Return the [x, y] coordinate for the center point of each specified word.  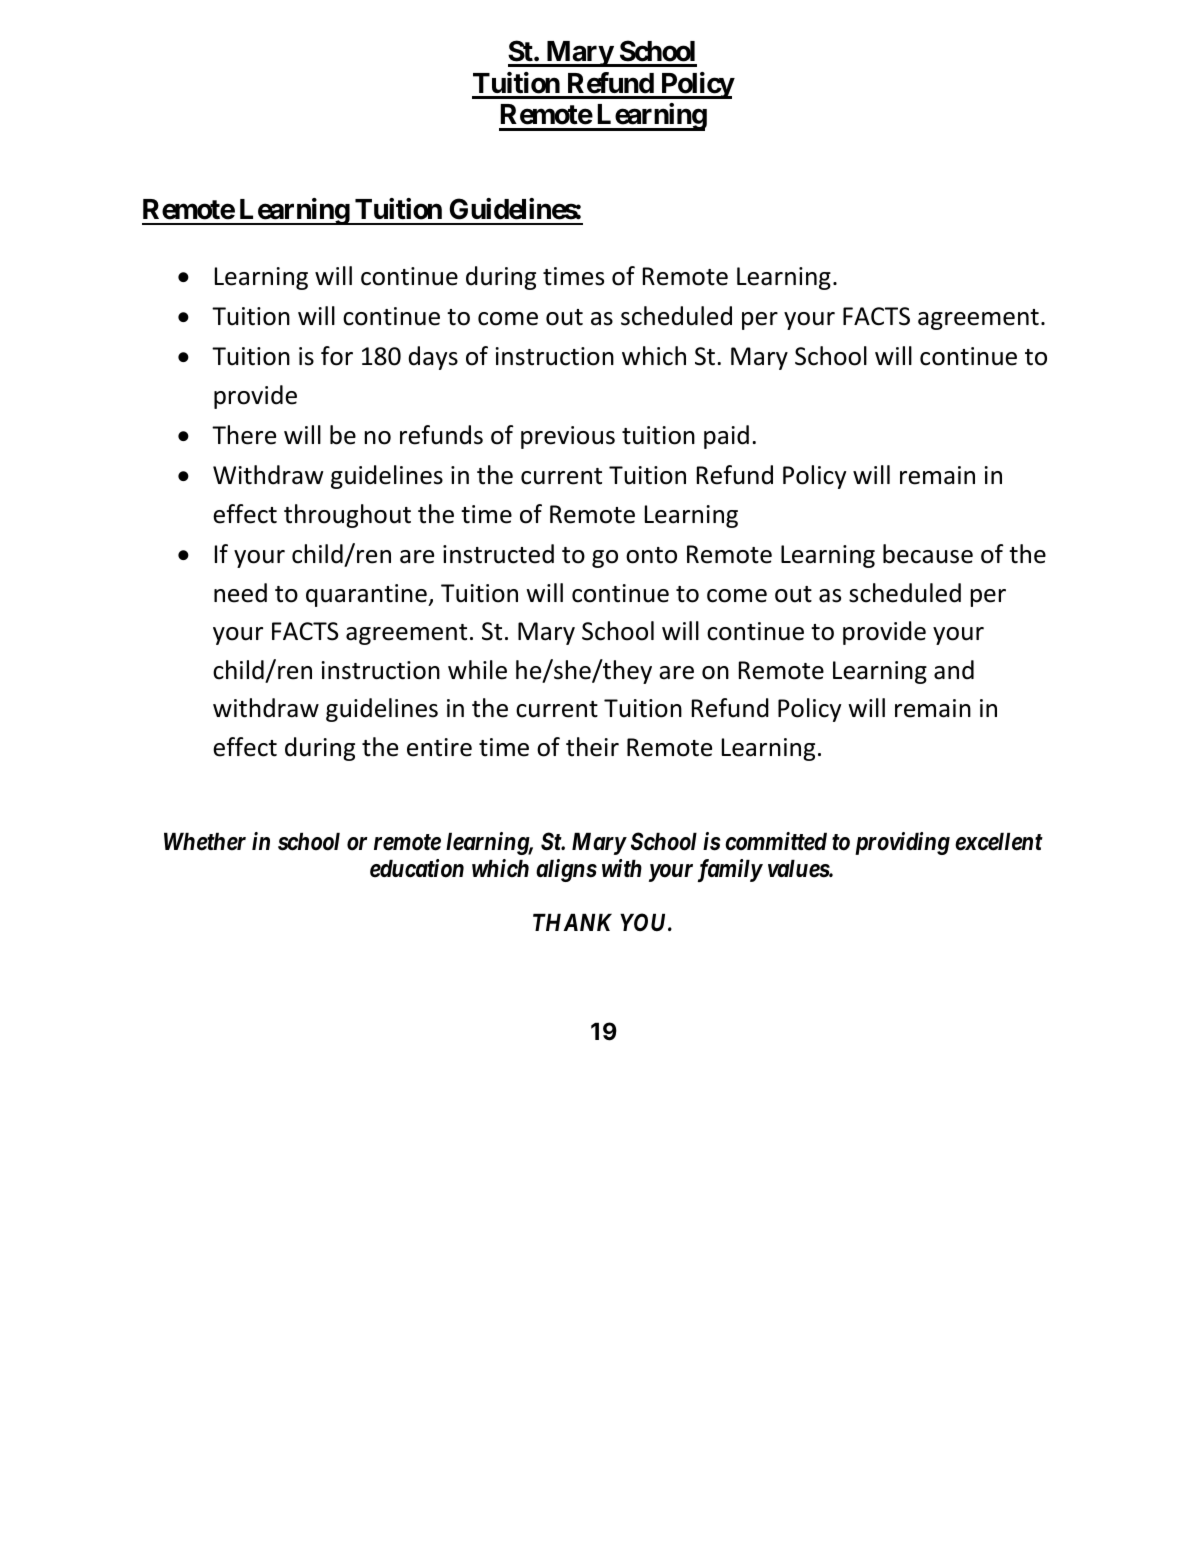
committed [776, 841]
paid [726, 437]
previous [568, 437]
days [433, 358]
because [928, 554]
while [477, 670]
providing [902, 843]
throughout [347, 516]
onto [651, 555]
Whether [205, 842]
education [417, 868]
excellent [999, 842]
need [240, 593]
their [592, 747]
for [337, 356]
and [954, 670]
